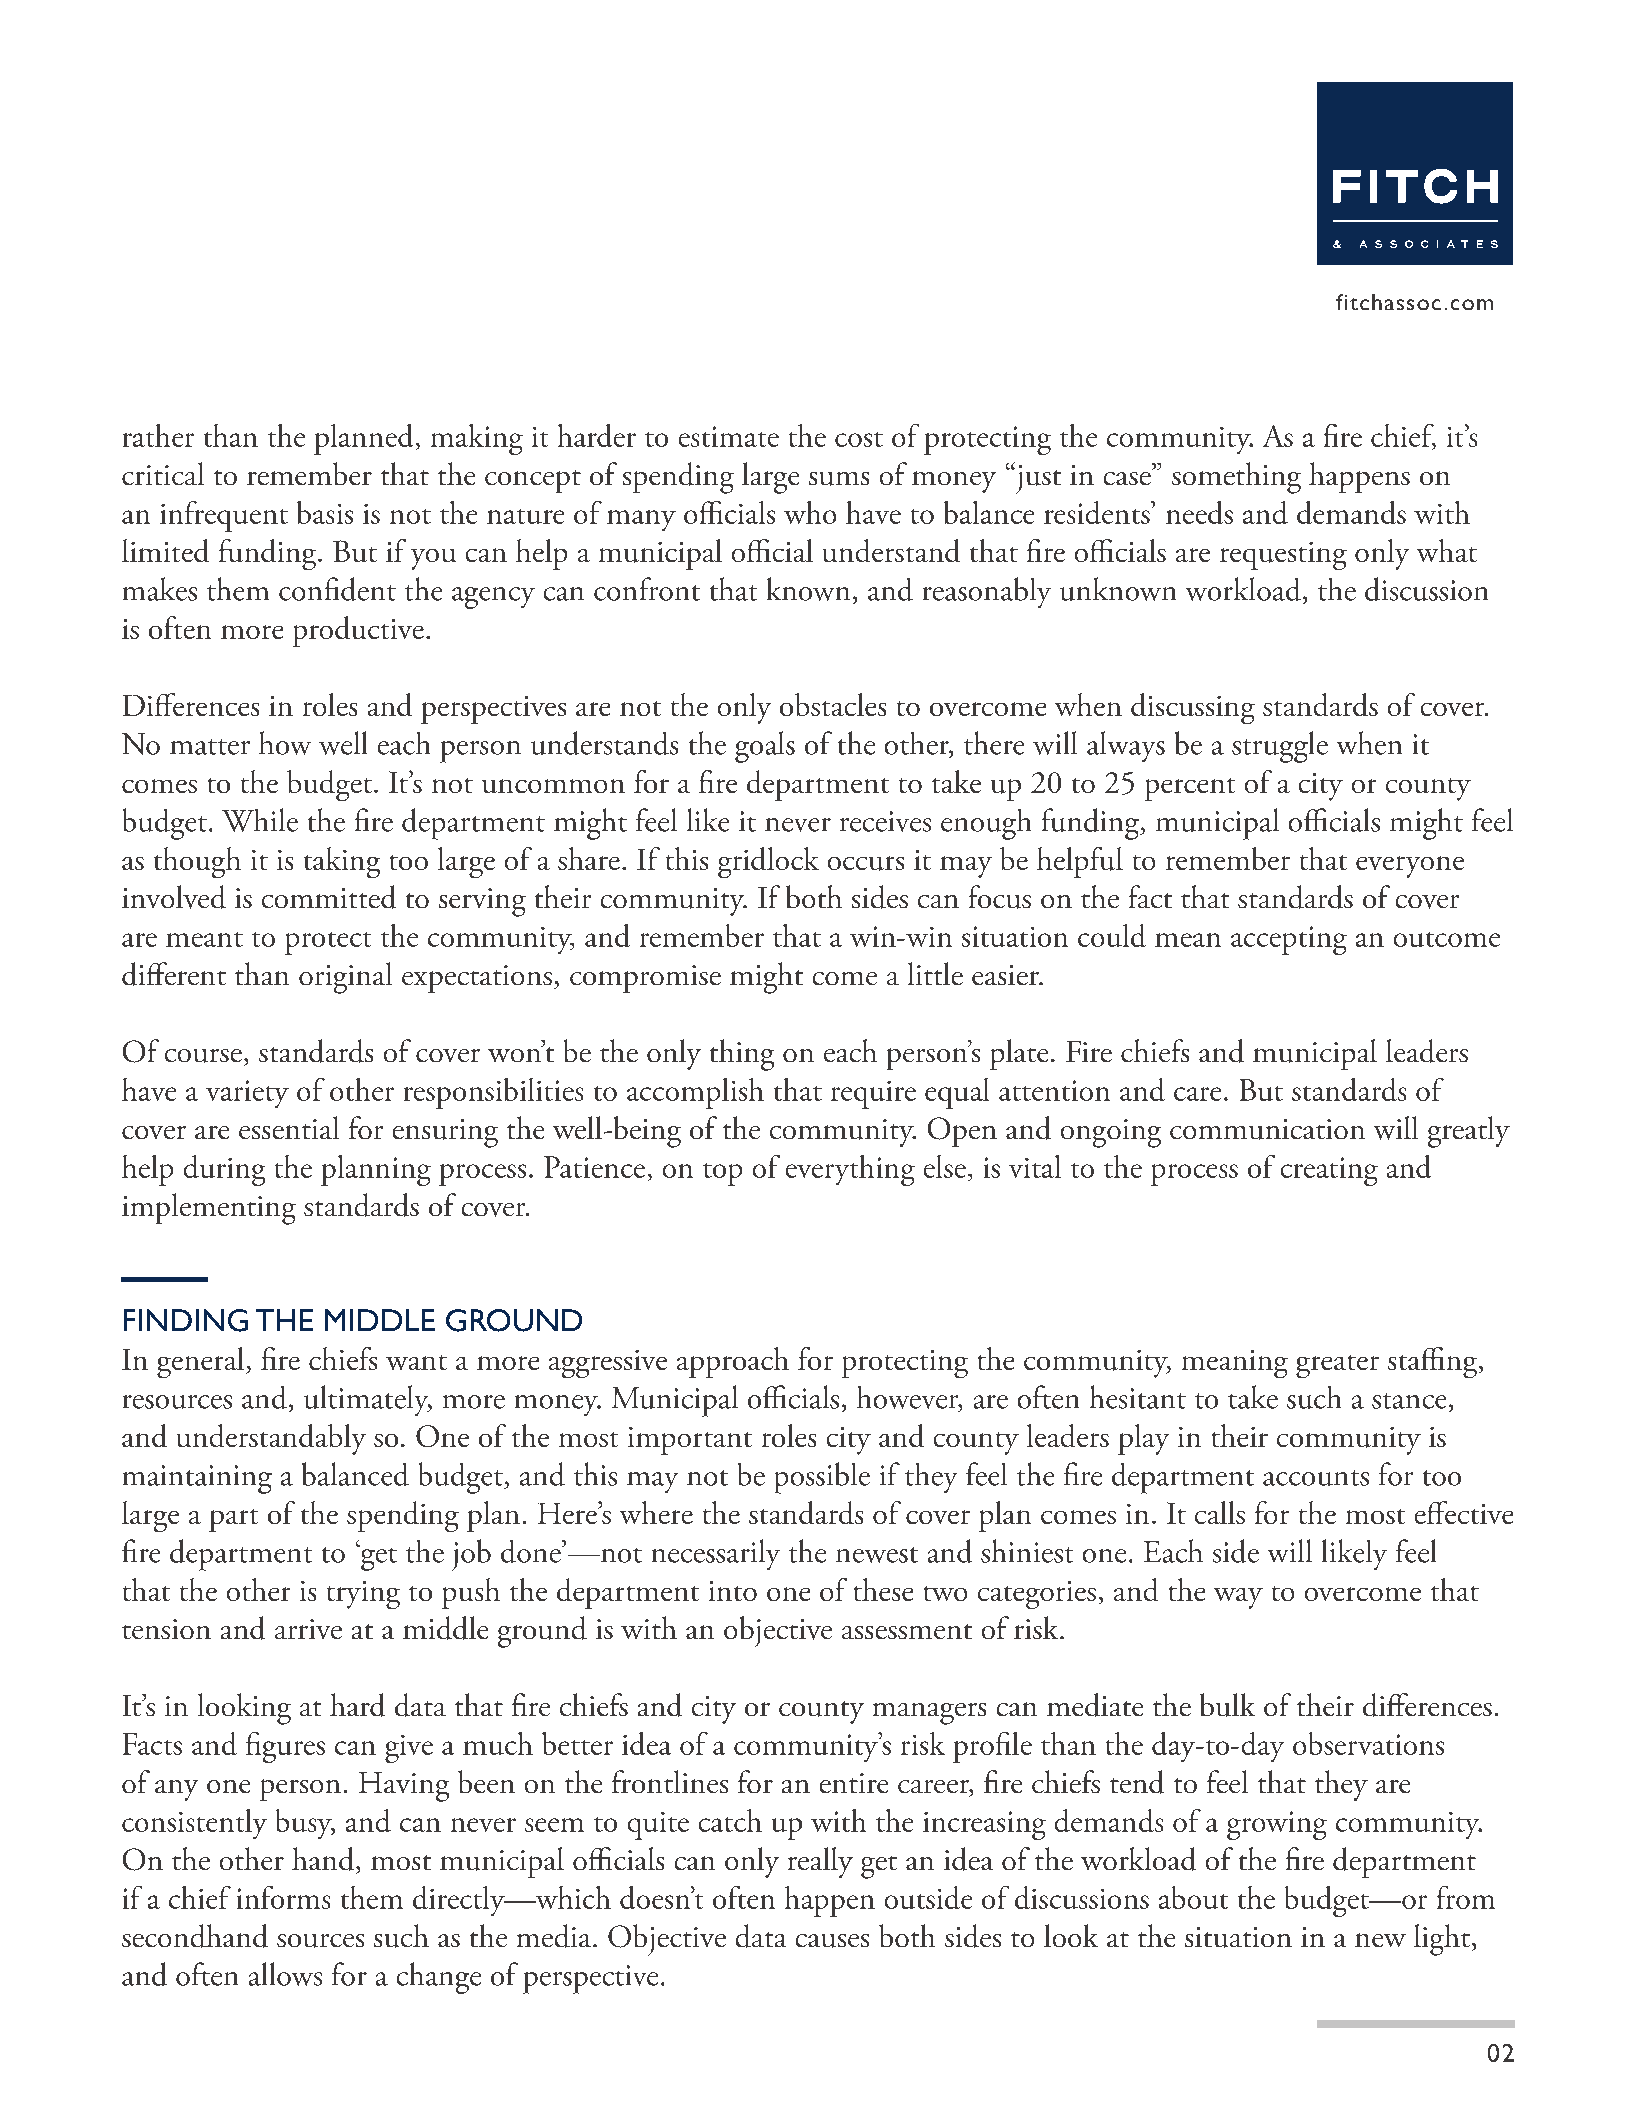  What do you see at coordinates (733, 1362) in the document?
I see `approach` at bounding box center [733, 1362].
